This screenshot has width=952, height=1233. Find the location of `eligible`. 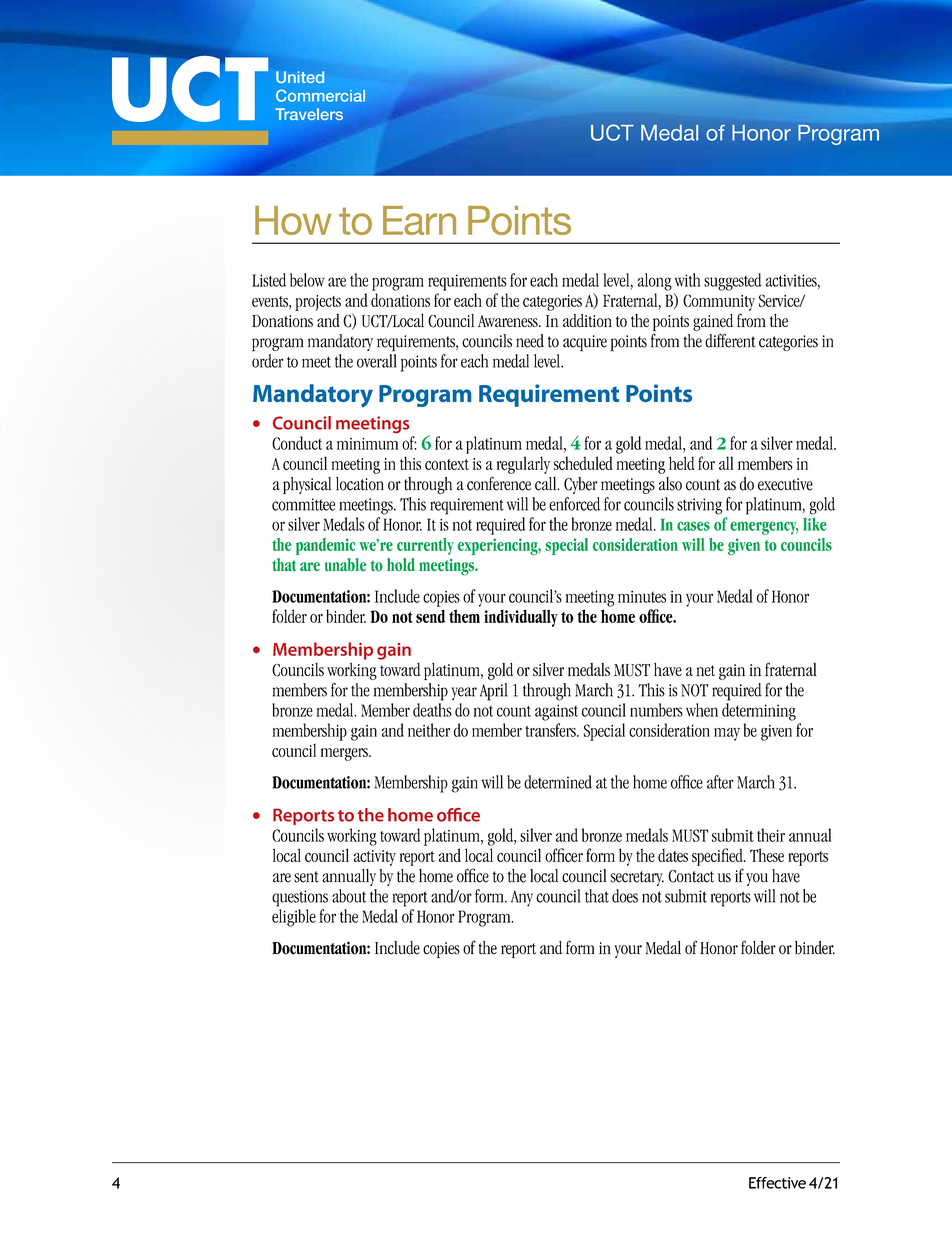

eligible is located at coordinates (294, 918).
